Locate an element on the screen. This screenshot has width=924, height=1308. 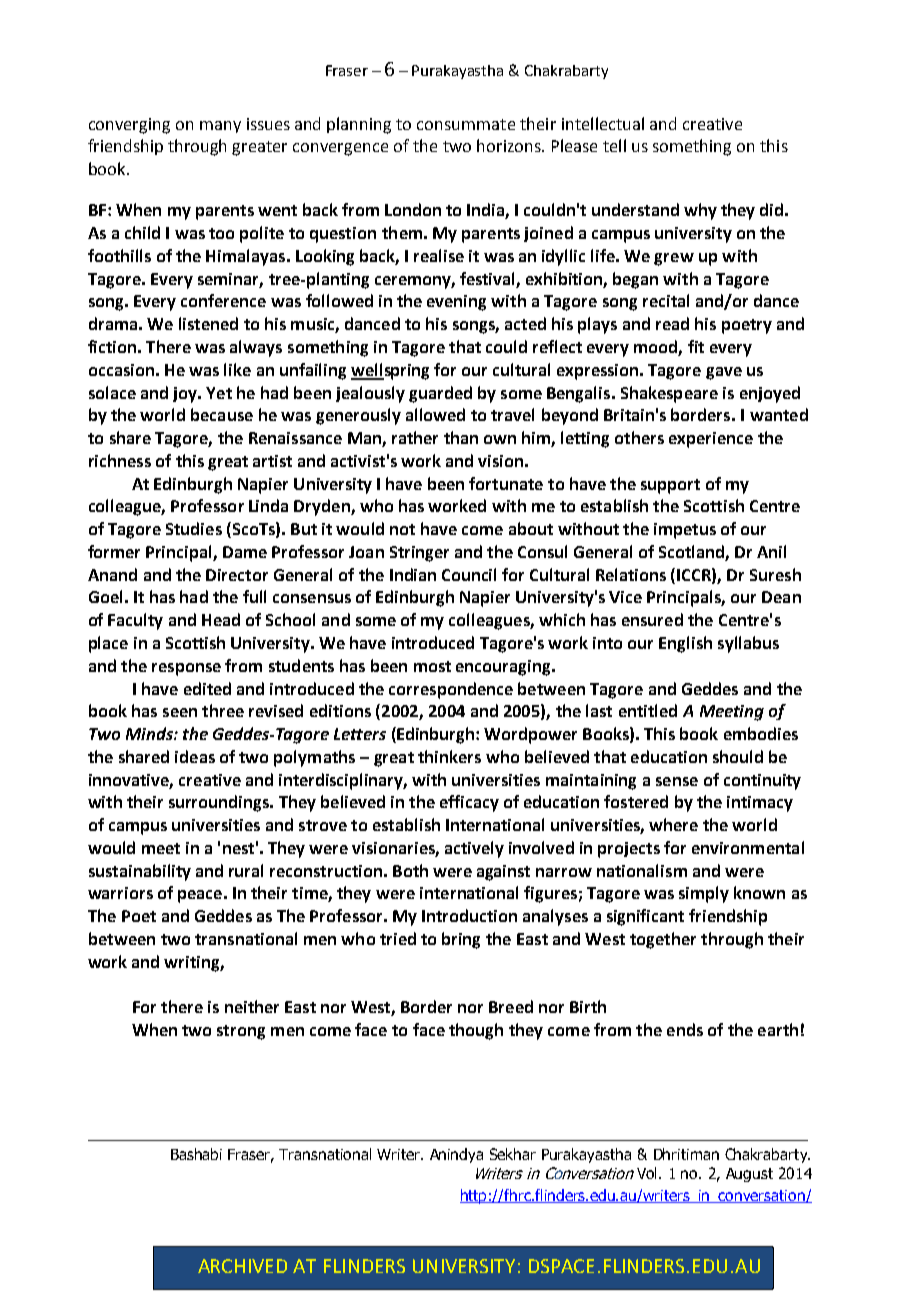
consummate is located at coordinates (466, 124).
